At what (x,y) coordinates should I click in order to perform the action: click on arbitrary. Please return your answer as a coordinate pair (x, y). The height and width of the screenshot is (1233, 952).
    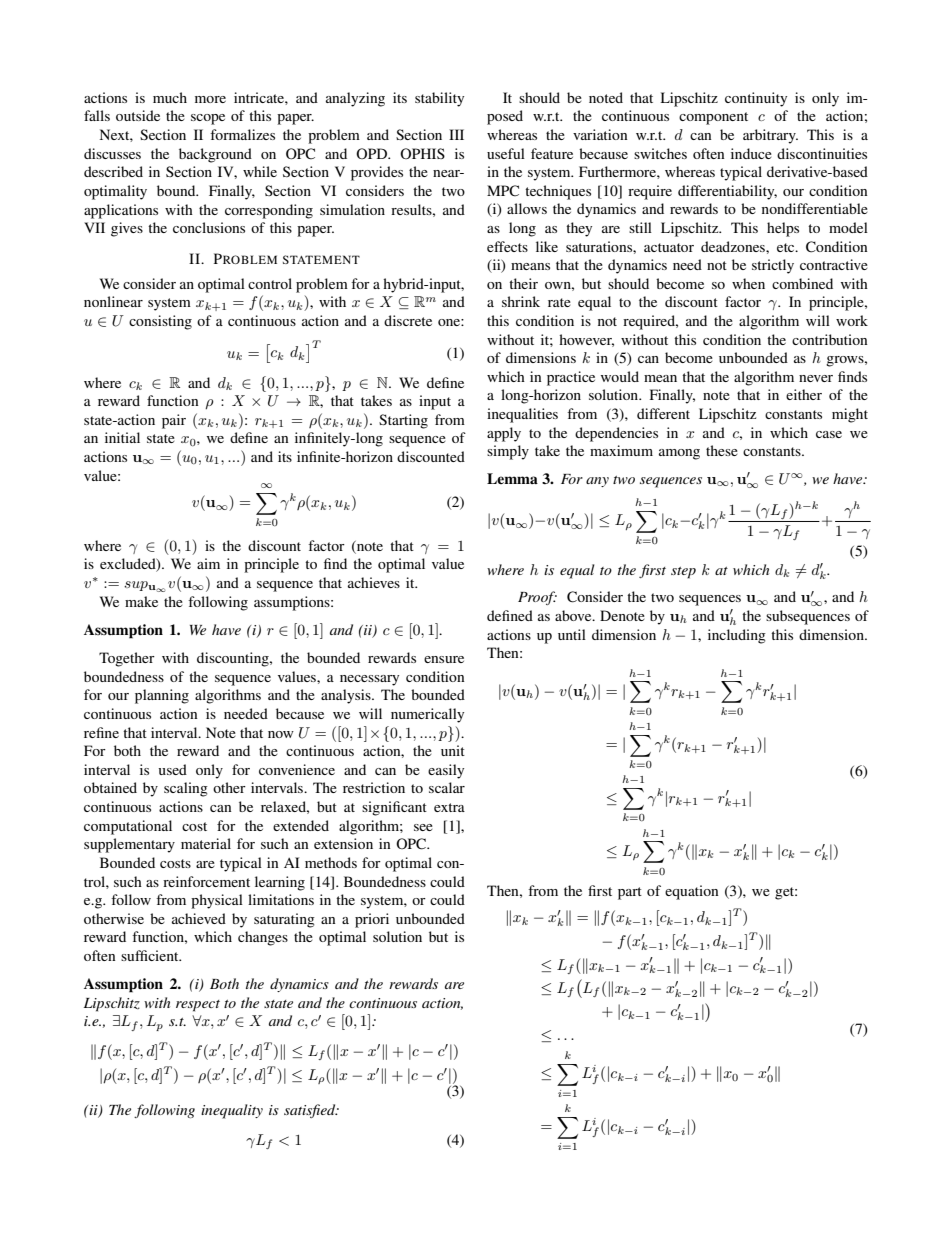
    Looking at the image, I should click on (770, 136).
